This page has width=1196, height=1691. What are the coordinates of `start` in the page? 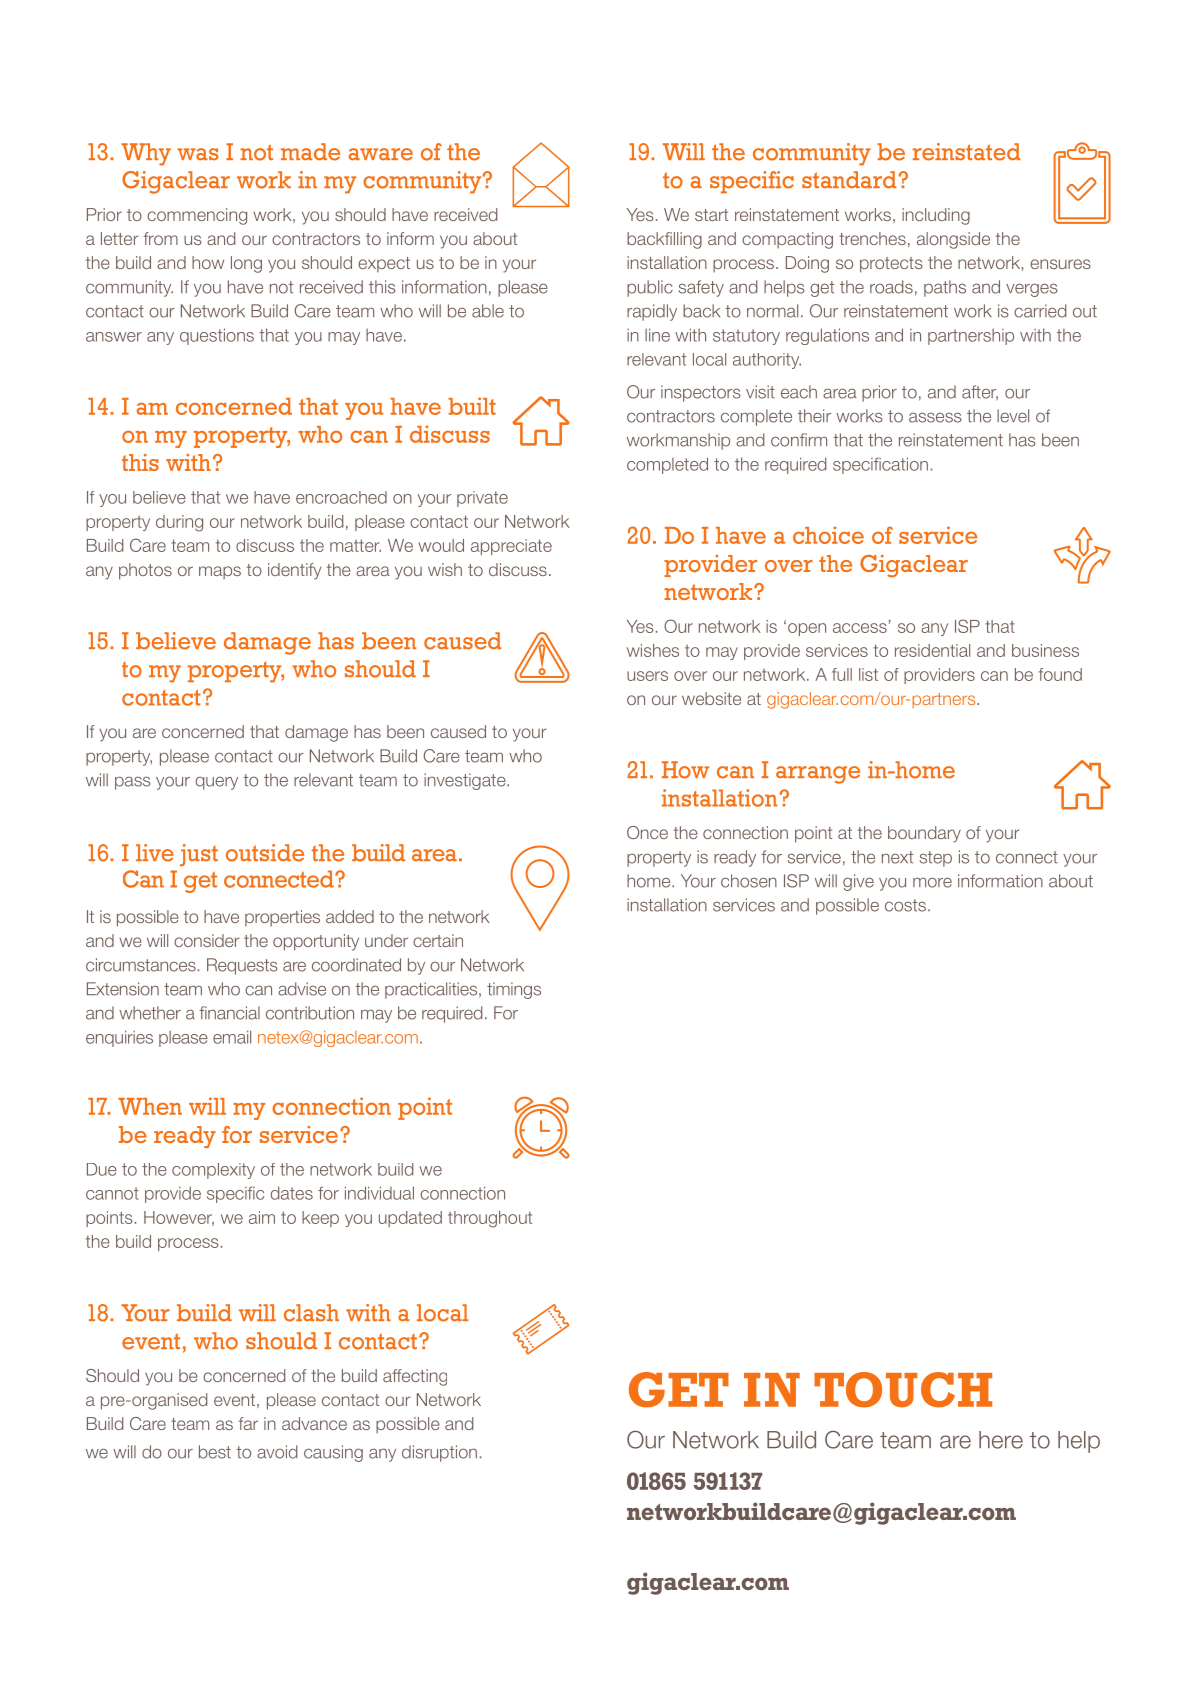 It's located at (711, 215).
